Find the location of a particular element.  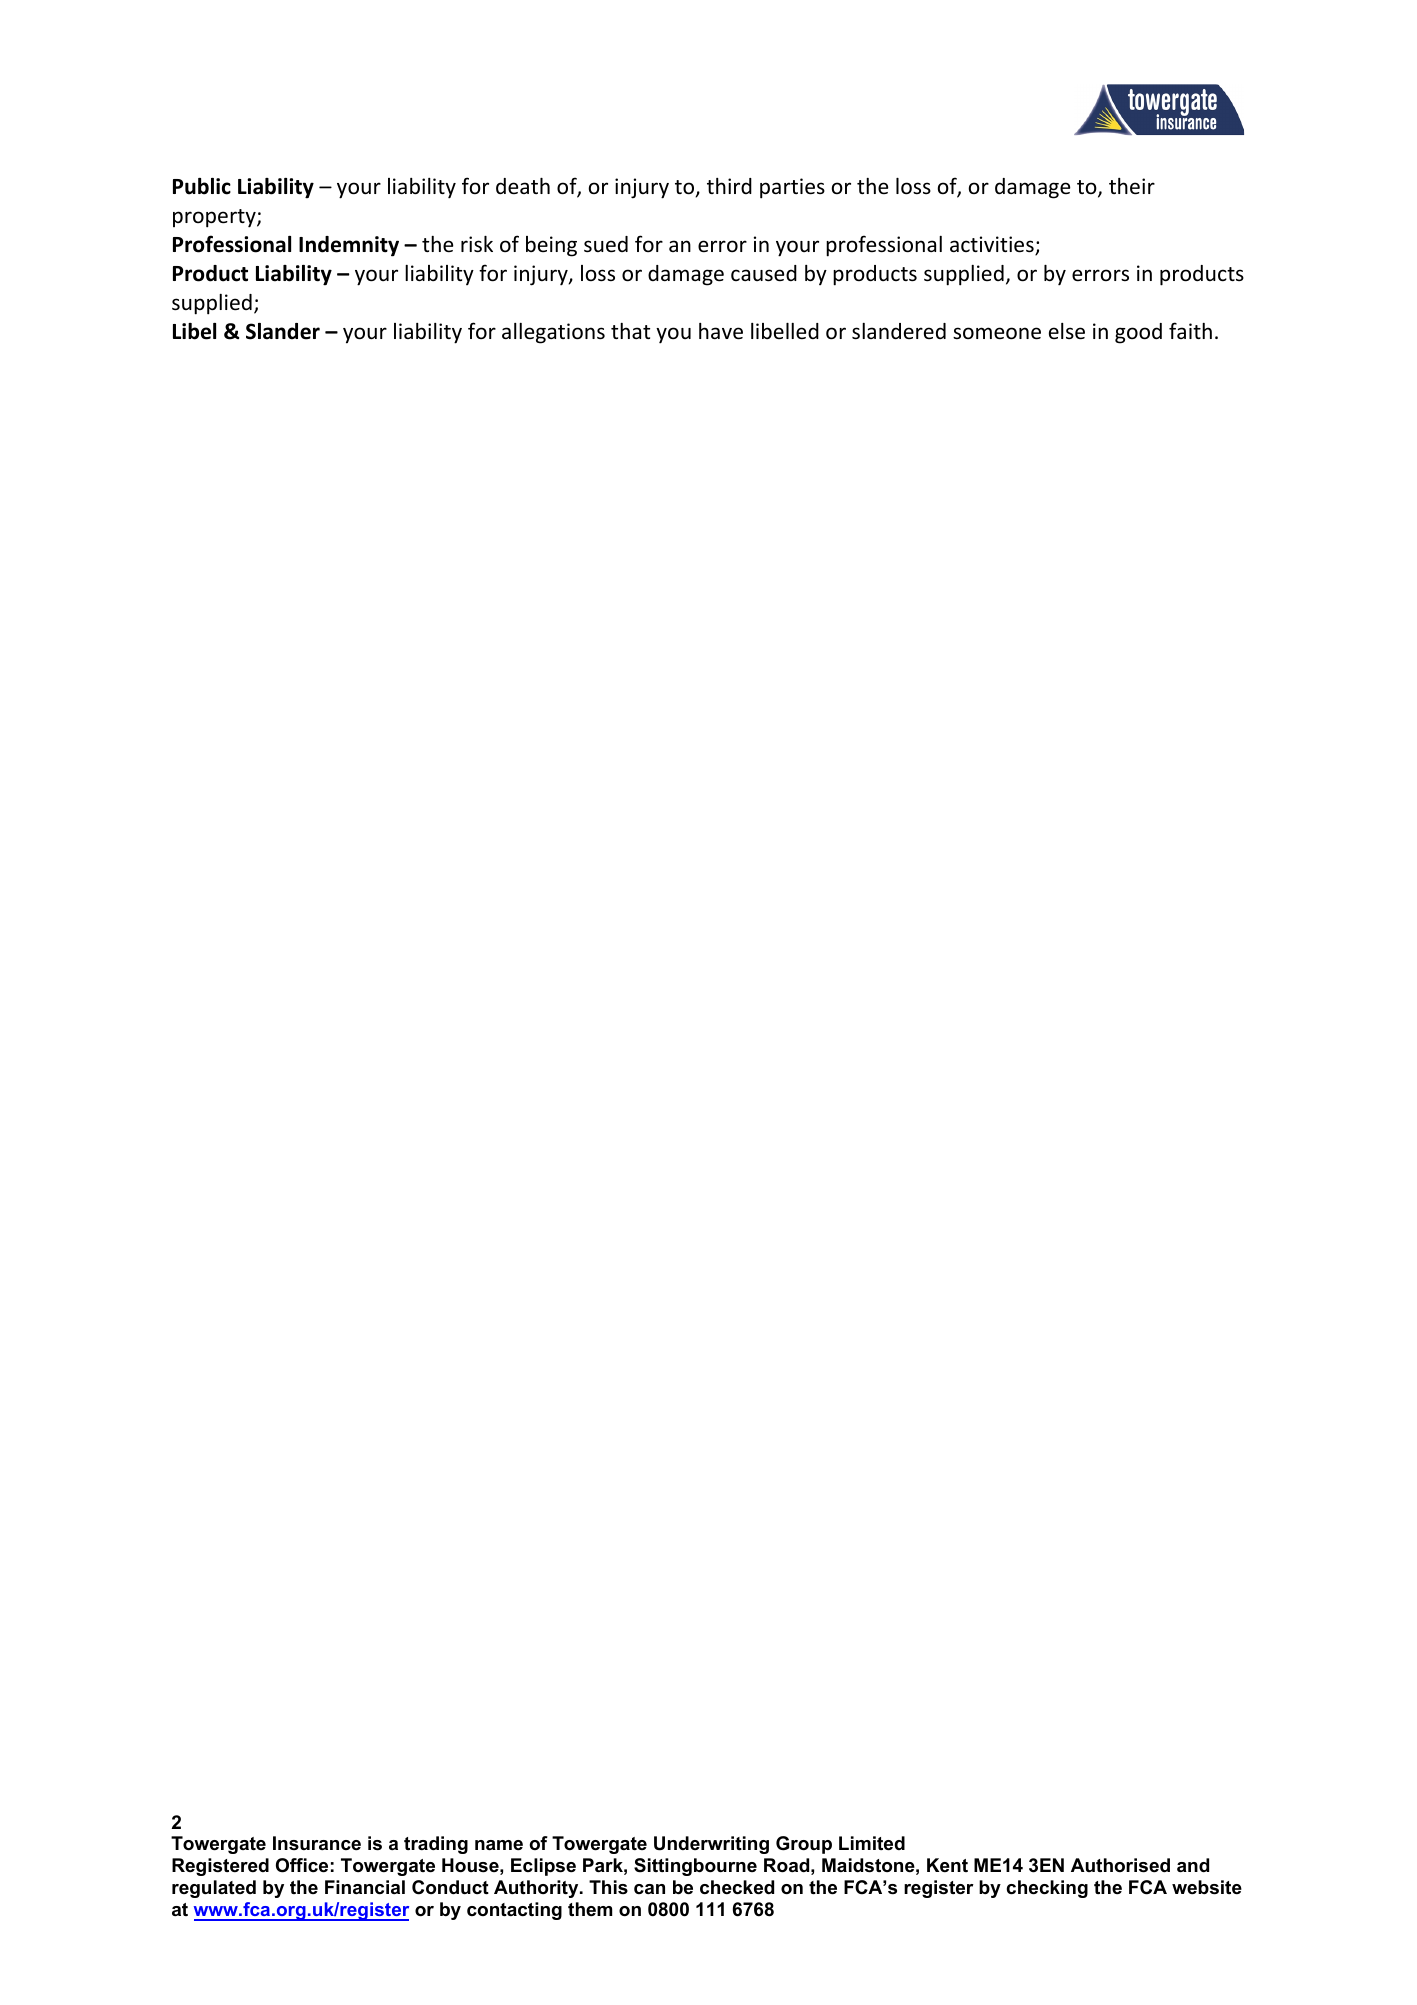

Insurance is located at coordinates (317, 1843).
